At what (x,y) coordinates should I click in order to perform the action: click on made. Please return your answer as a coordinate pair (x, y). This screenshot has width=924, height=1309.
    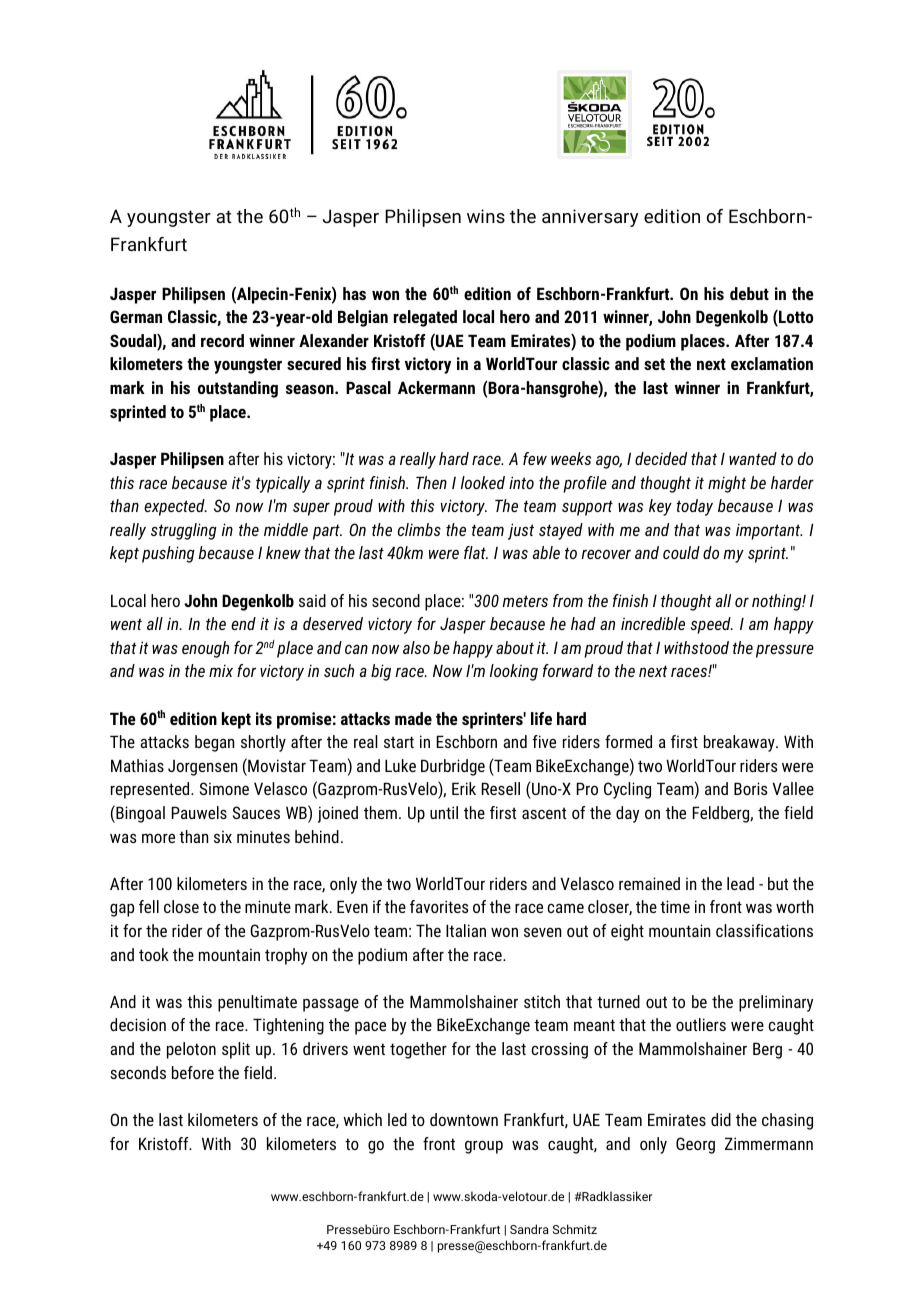
    Looking at the image, I should click on (413, 718).
